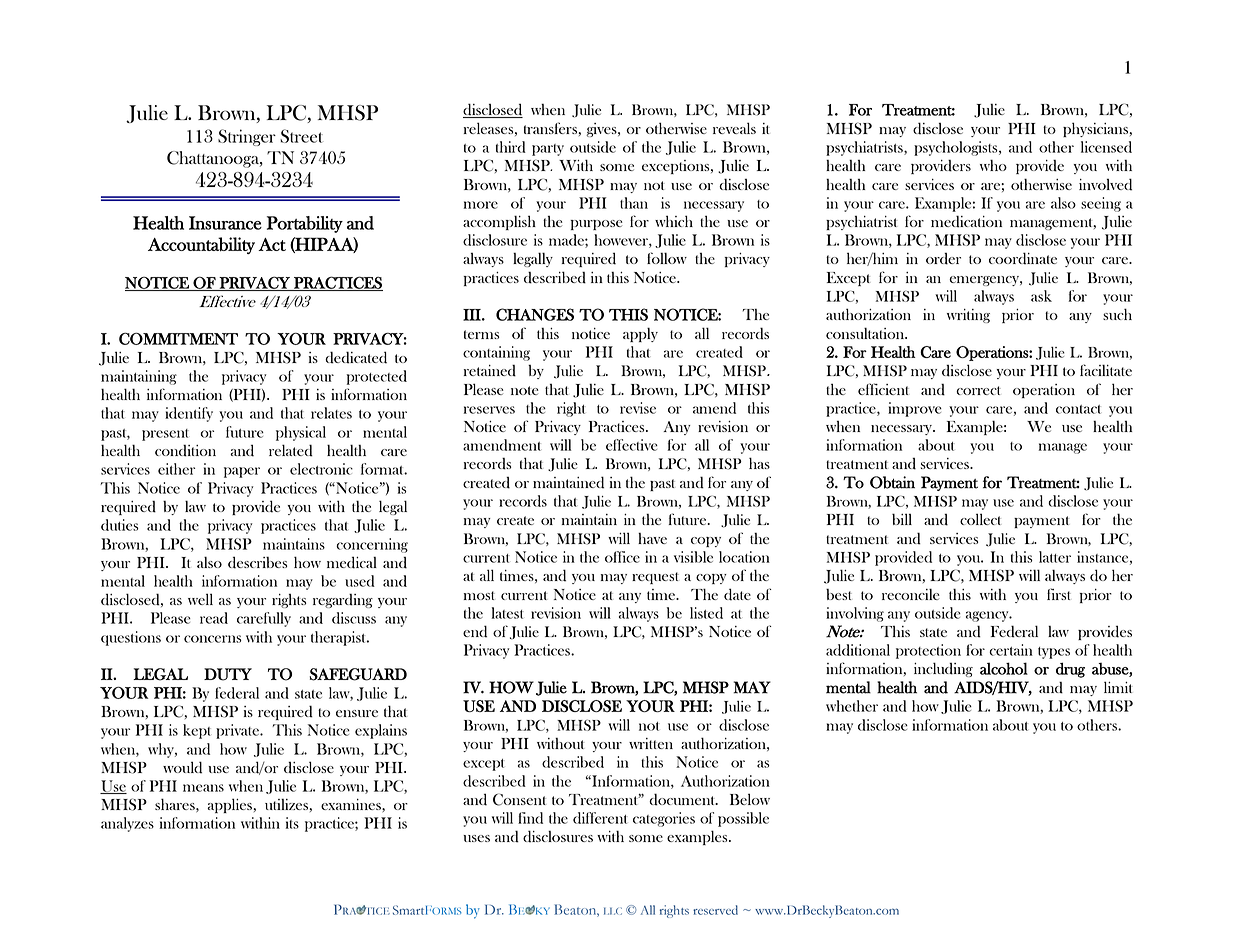  I want to click on its, so click(292, 823).
